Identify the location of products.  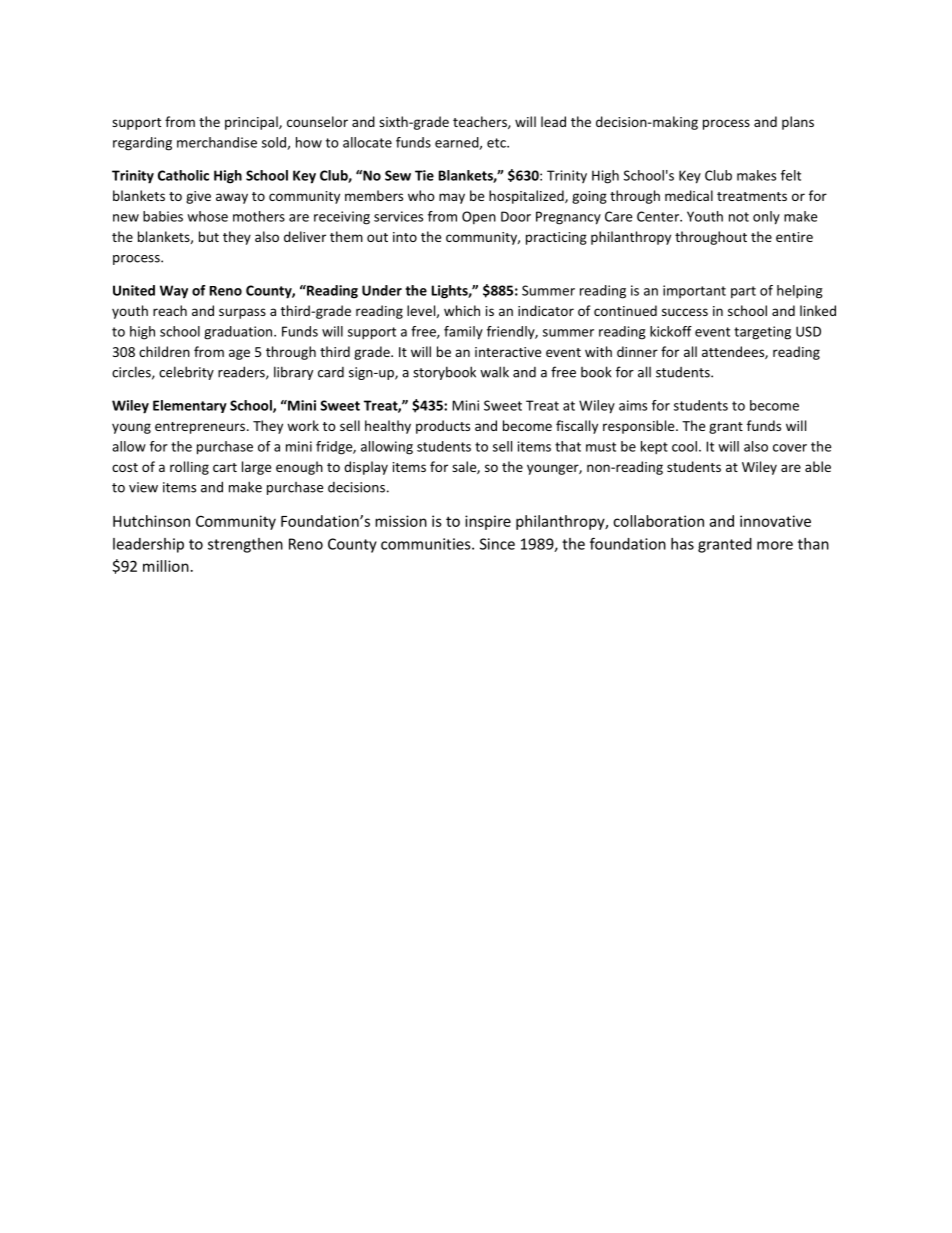
(443, 427).
